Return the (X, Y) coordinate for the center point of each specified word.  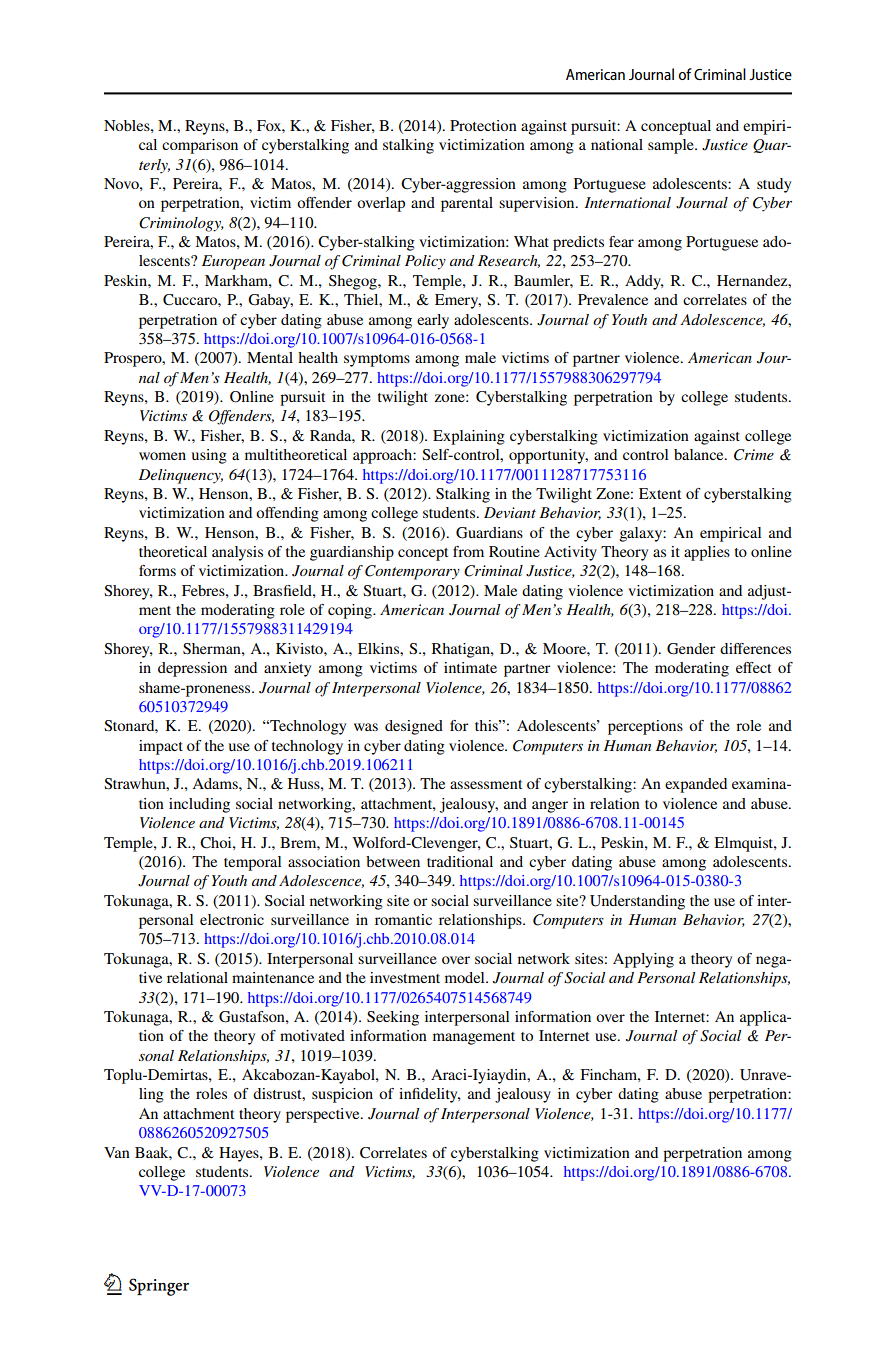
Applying (643, 960)
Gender (691, 649)
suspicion (342, 1095)
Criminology (181, 224)
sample (672, 146)
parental (467, 204)
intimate (470, 667)
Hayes (240, 1154)
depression (192, 669)
